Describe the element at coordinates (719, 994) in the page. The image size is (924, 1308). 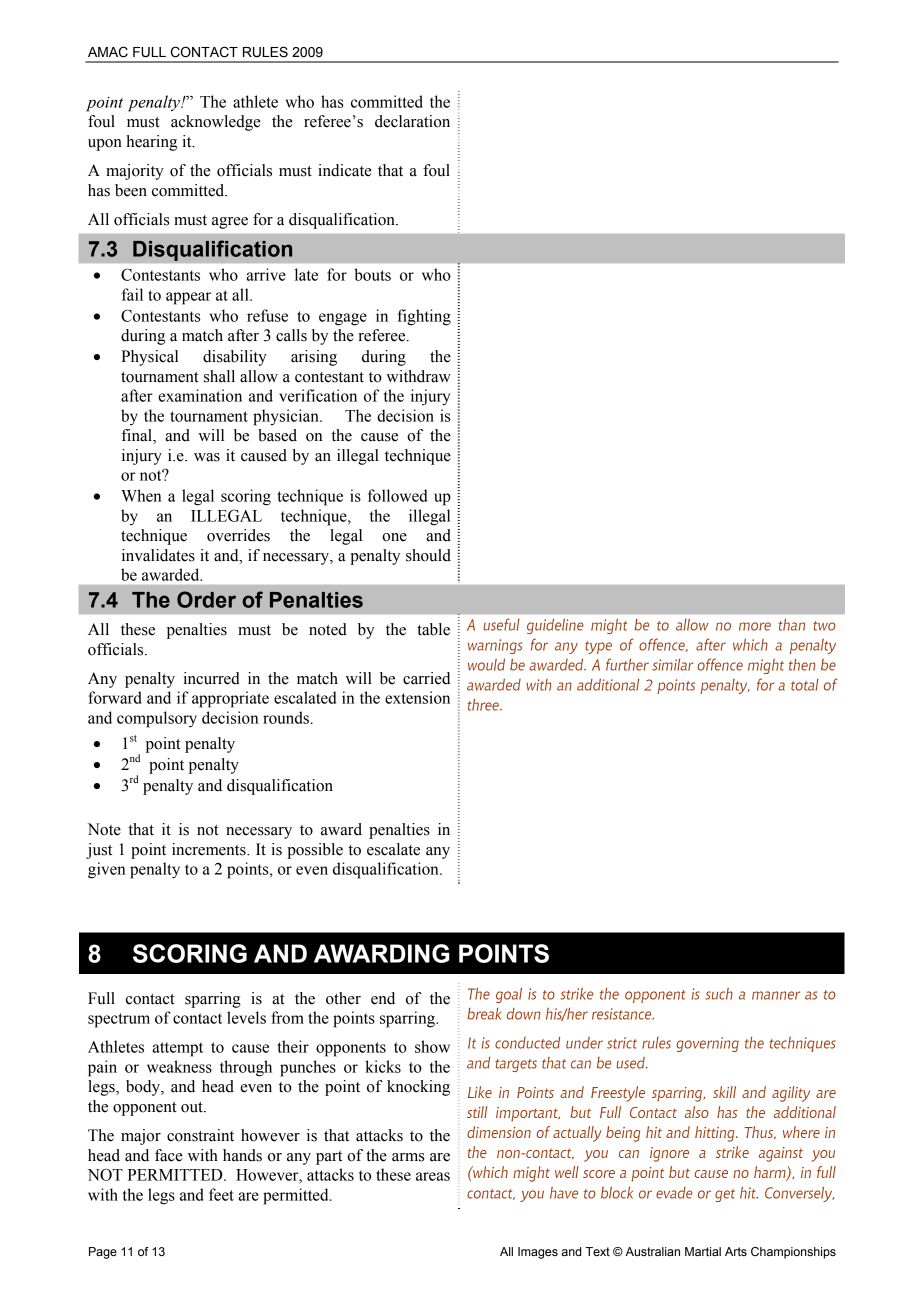
I see `such` at that location.
